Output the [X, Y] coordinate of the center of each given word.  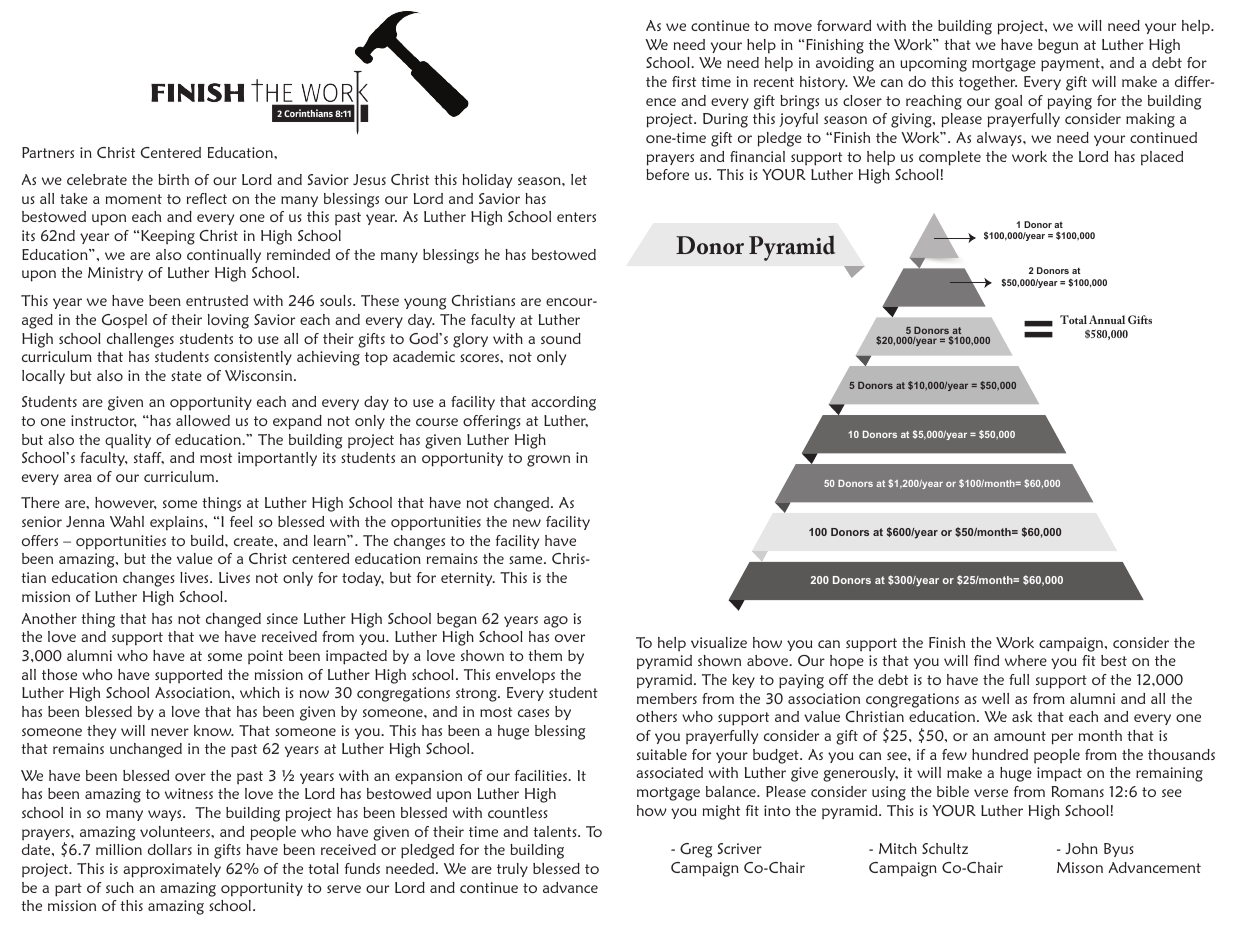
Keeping [168, 237]
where [1026, 660]
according [563, 403]
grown [548, 461]
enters [576, 217]
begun [1058, 46]
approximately [172, 870]
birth [173, 179]
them [545, 655]
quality [128, 441]
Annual [1107, 319]
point [265, 657]
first [684, 81]
